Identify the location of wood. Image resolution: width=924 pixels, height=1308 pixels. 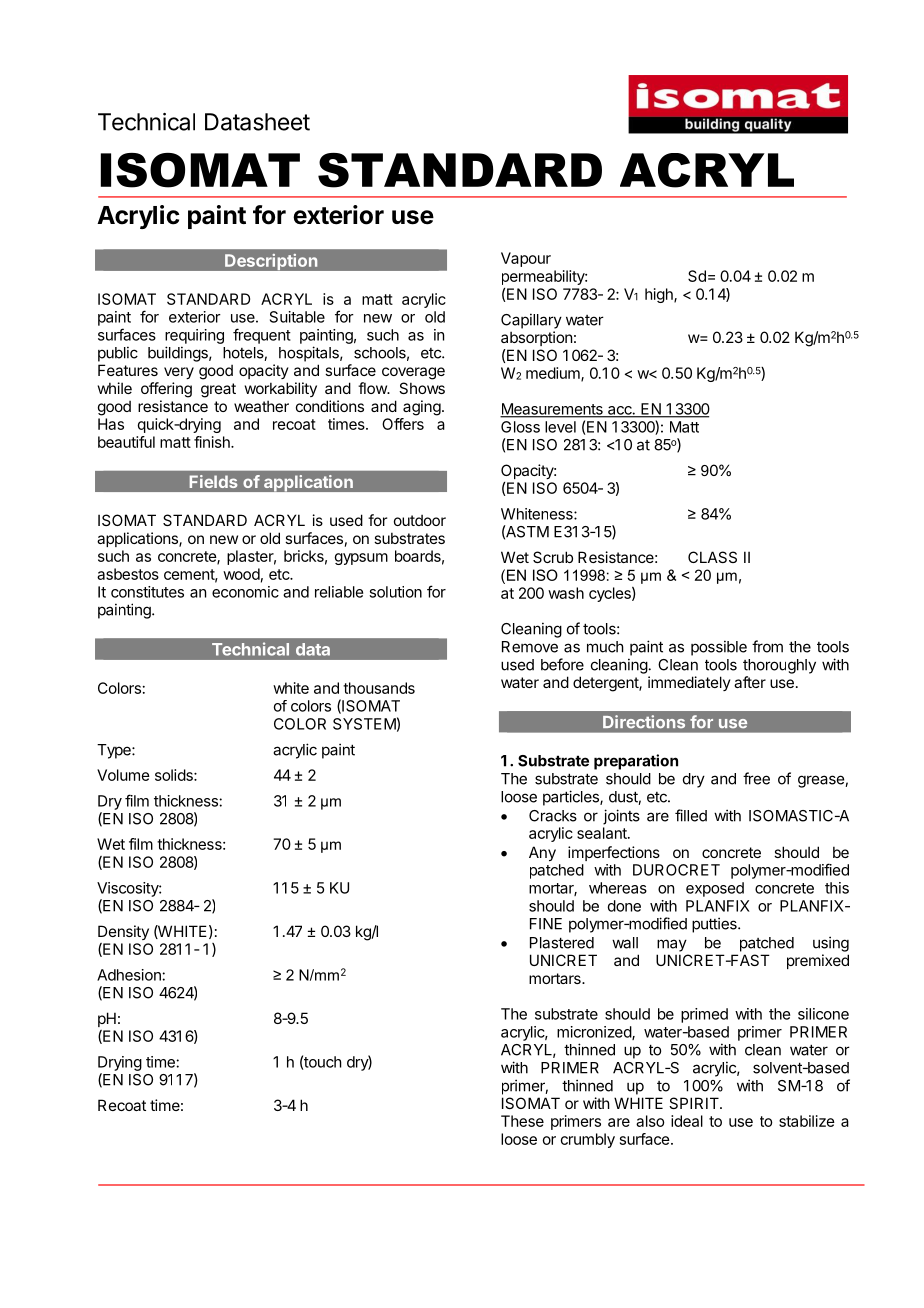
(241, 574).
